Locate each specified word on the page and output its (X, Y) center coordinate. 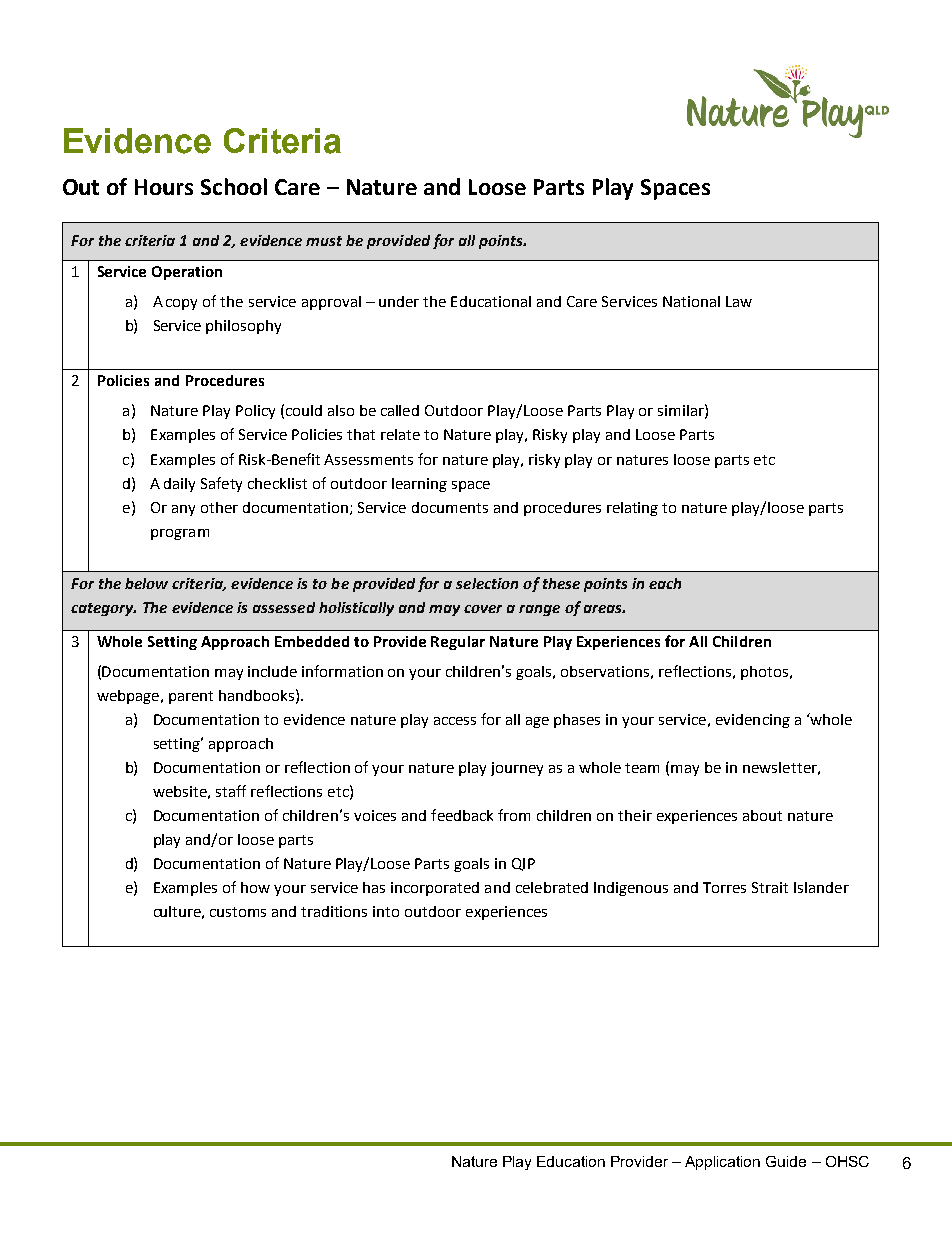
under (399, 301)
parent (191, 697)
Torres (724, 887)
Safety (221, 484)
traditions (334, 911)
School (234, 186)
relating (632, 509)
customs (238, 912)
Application (722, 1163)
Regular (458, 643)
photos (764, 673)
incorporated (435, 889)
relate (400, 434)
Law (739, 301)
